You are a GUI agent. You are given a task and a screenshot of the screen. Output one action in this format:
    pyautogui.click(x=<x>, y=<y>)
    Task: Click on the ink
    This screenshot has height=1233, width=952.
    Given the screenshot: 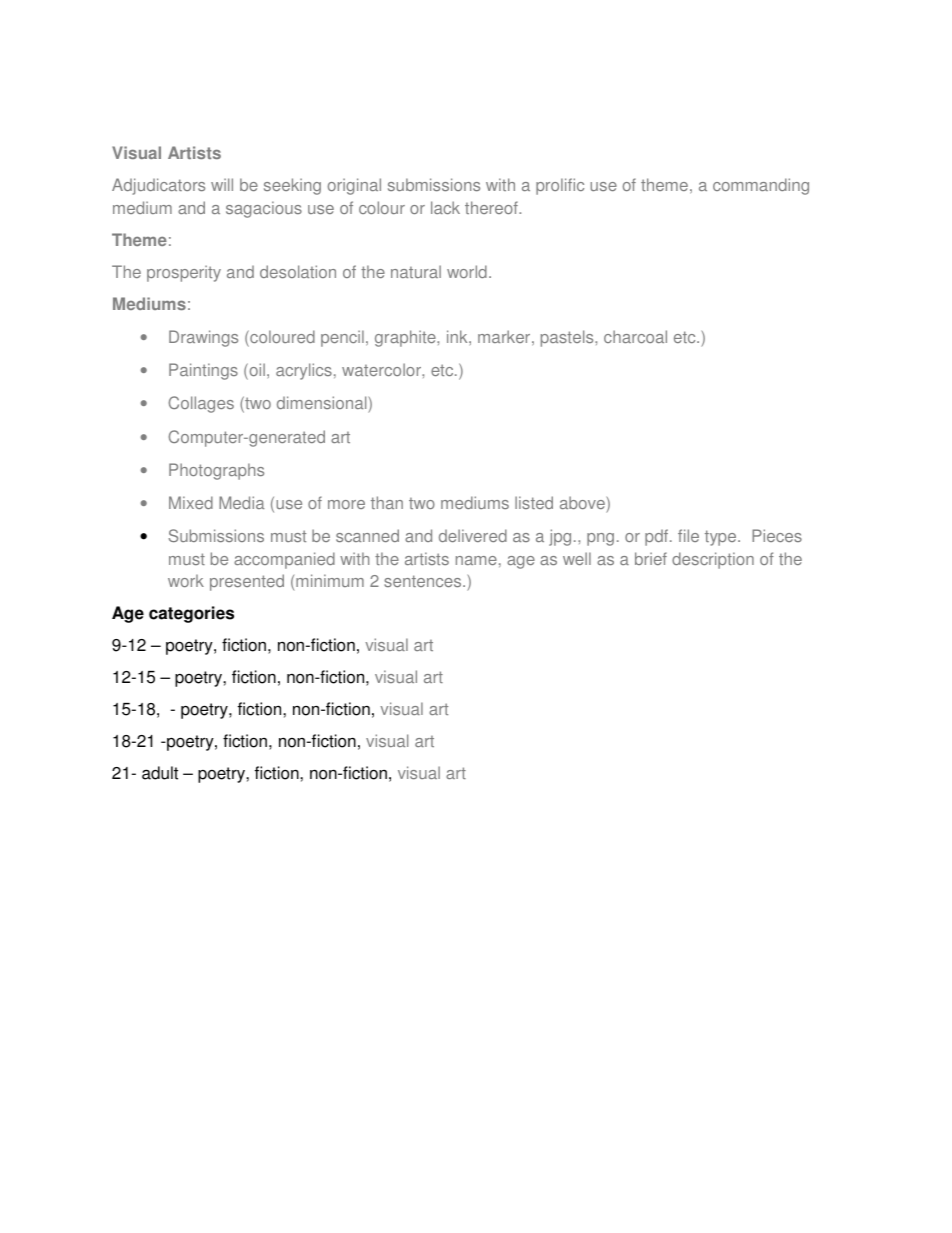 What is the action you would take?
    pyautogui.click(x=458, y=336)
